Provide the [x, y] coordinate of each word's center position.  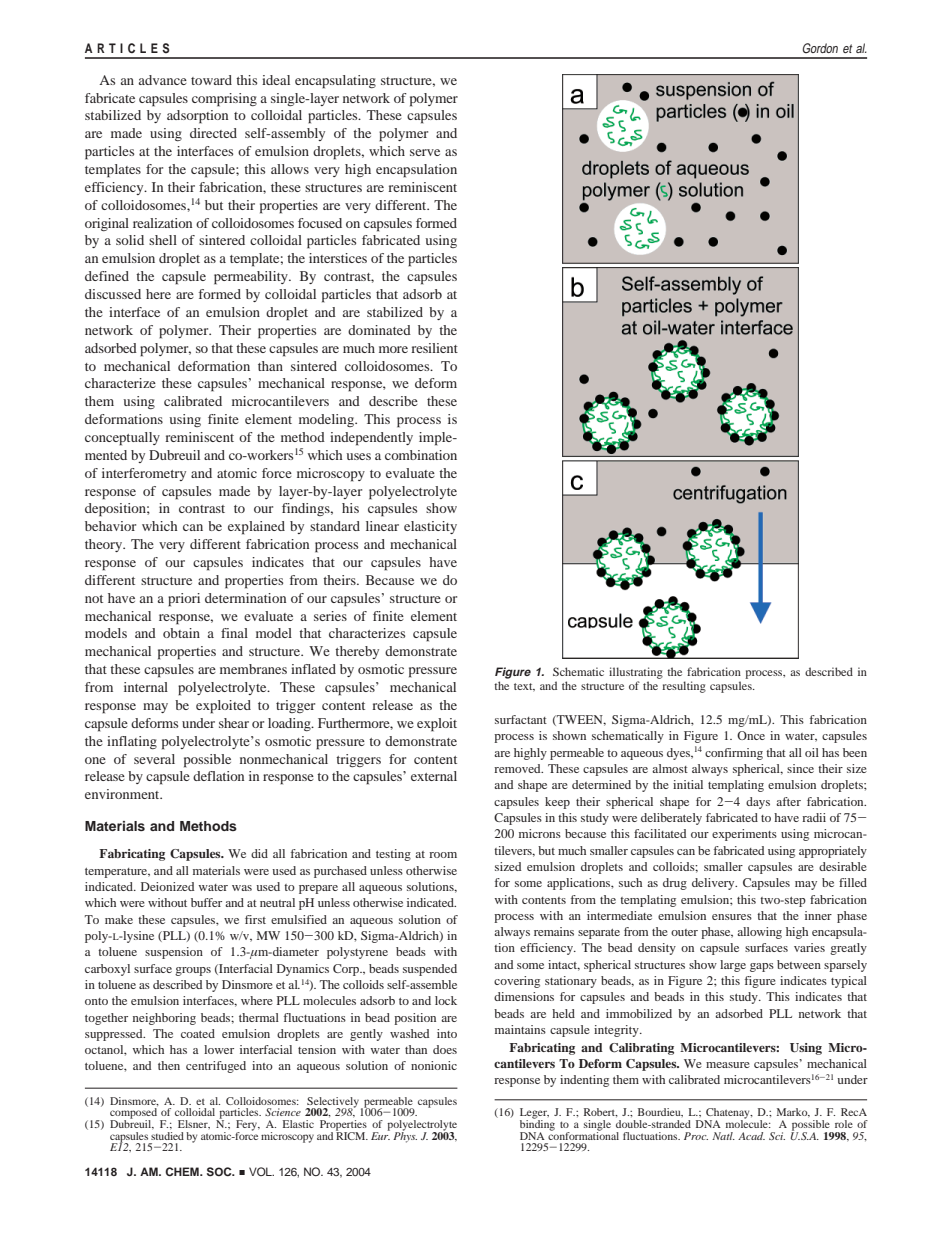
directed [213, 133]
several [154, 759]
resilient [434, 348]
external [434, 776]
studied [167, 1134]
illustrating [636, 674]
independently [371, 439]
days [758, 803]
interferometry [144, 474]
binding [537, 1125]
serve [425, 152]
